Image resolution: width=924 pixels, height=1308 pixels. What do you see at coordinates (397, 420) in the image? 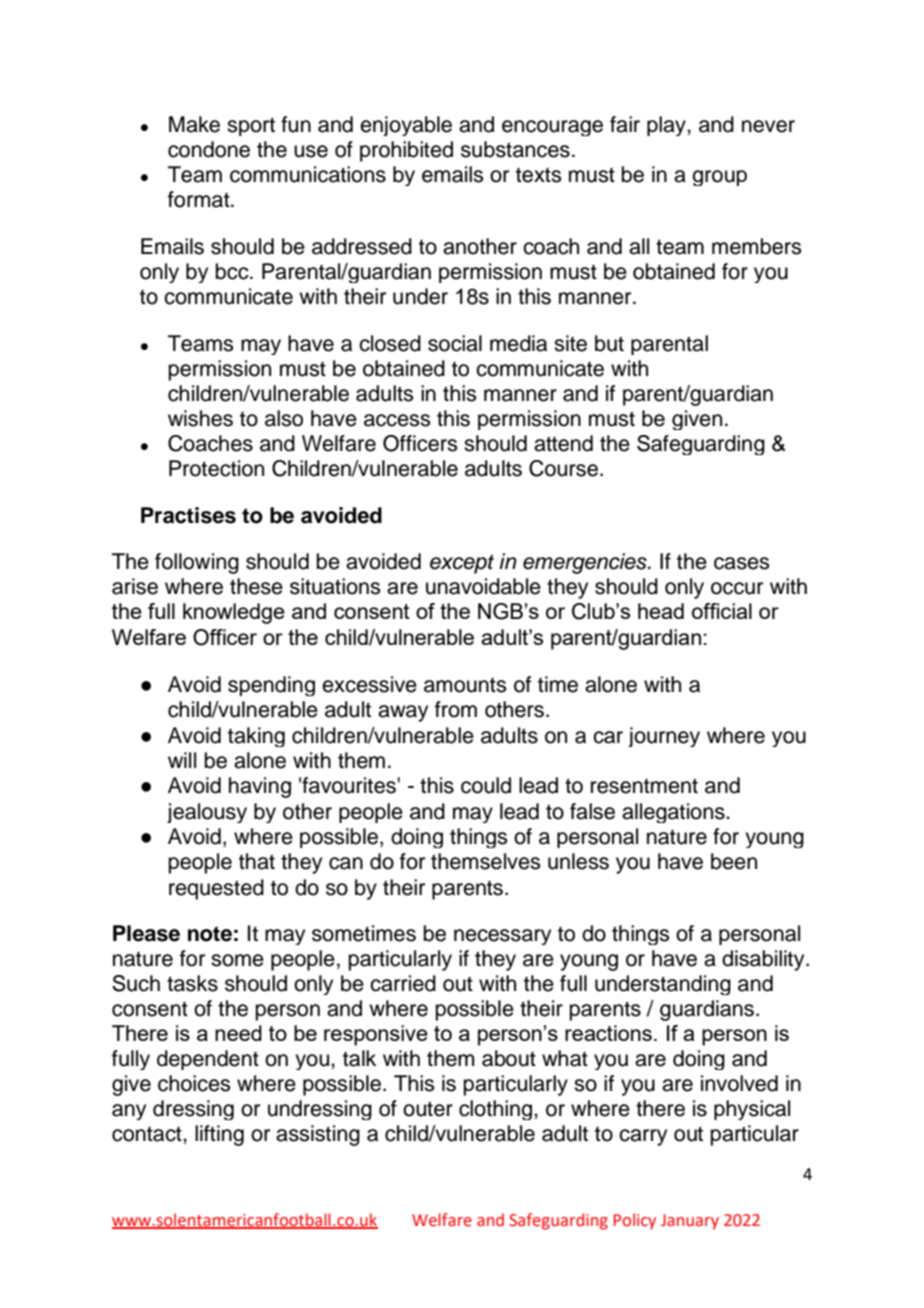
I see `access` at bounding box center [397, 420].
